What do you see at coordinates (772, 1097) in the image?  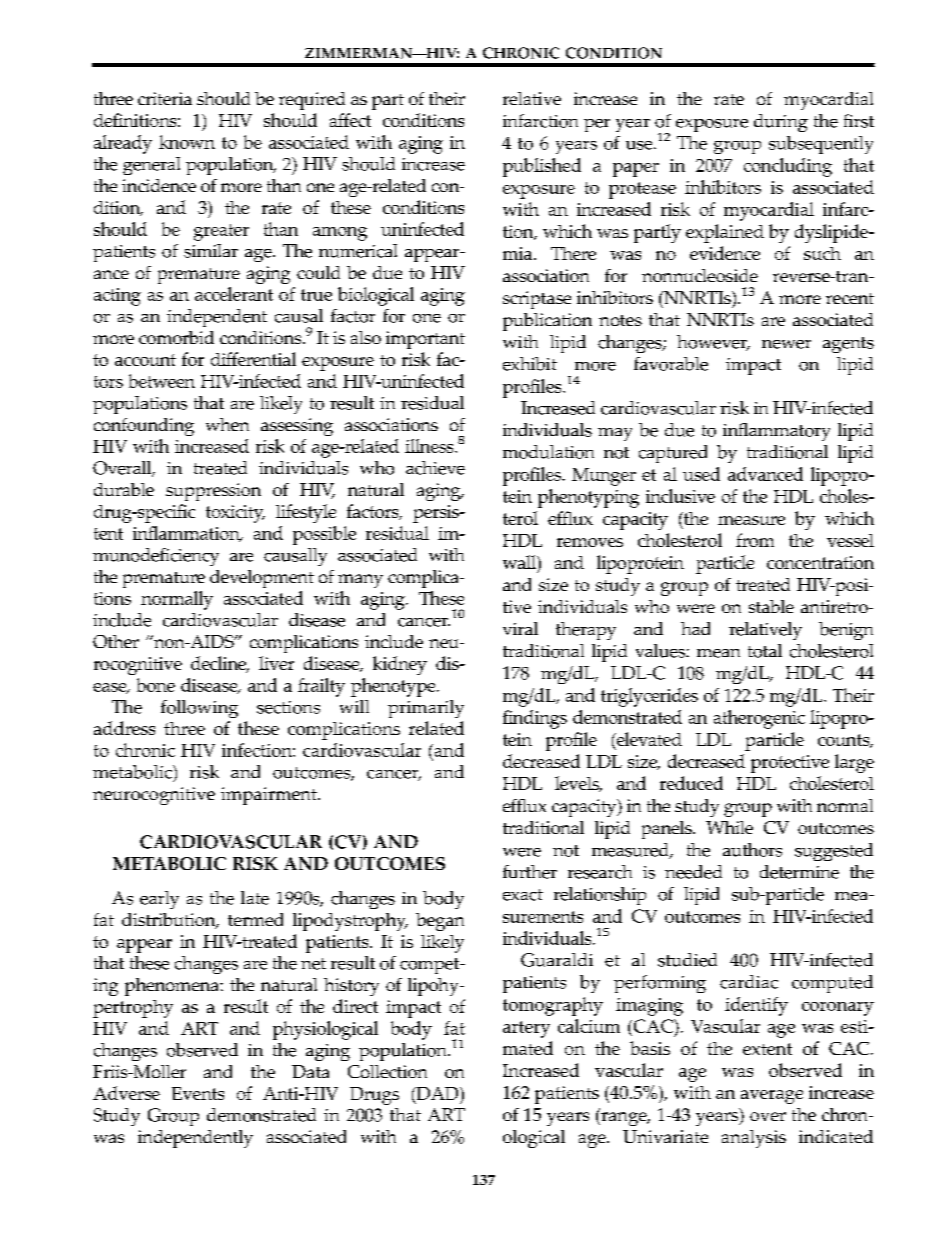 I see `average` at bounding box center [772, 1097].
